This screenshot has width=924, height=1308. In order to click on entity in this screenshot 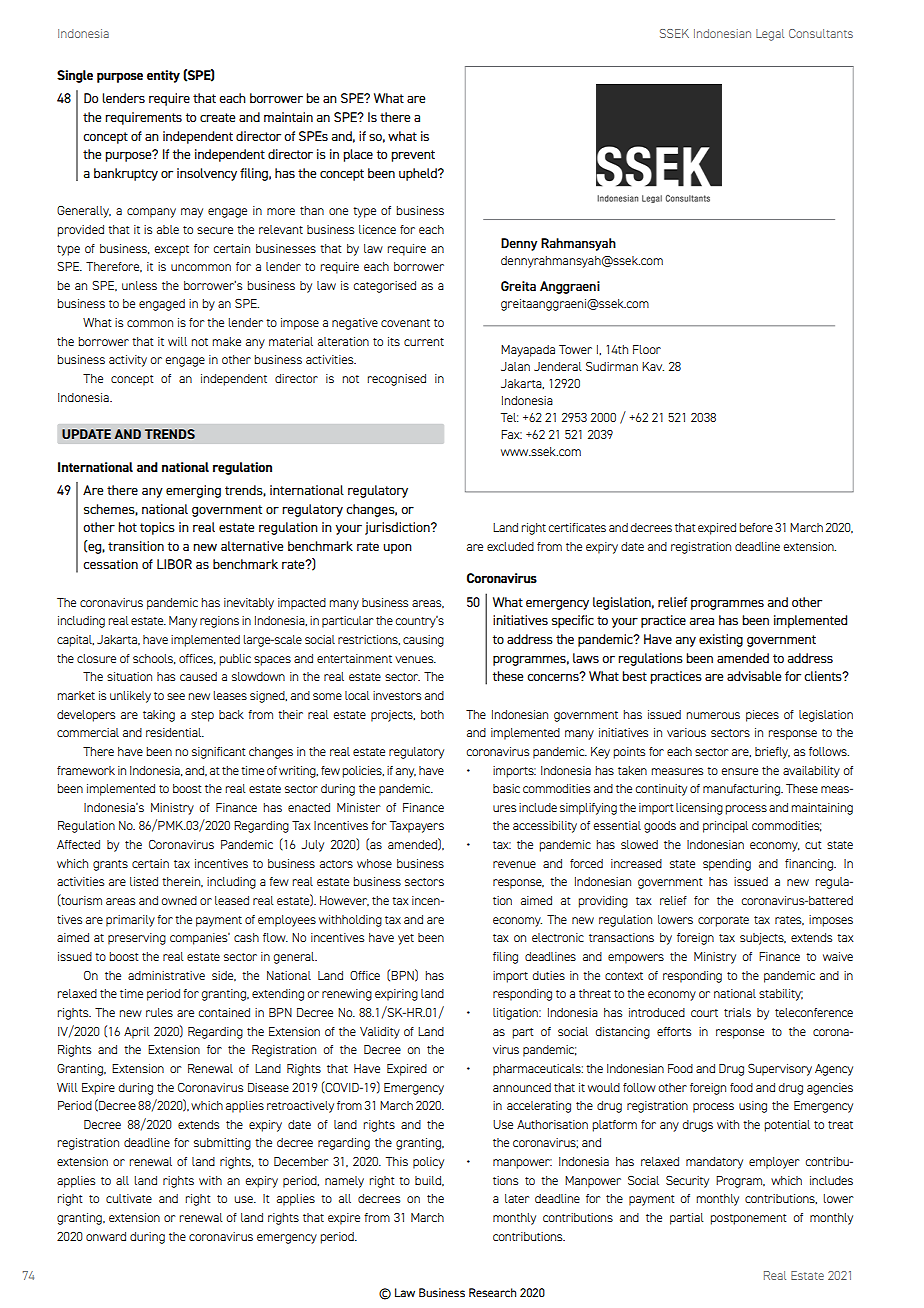, I will do `click(163, 76)`.
